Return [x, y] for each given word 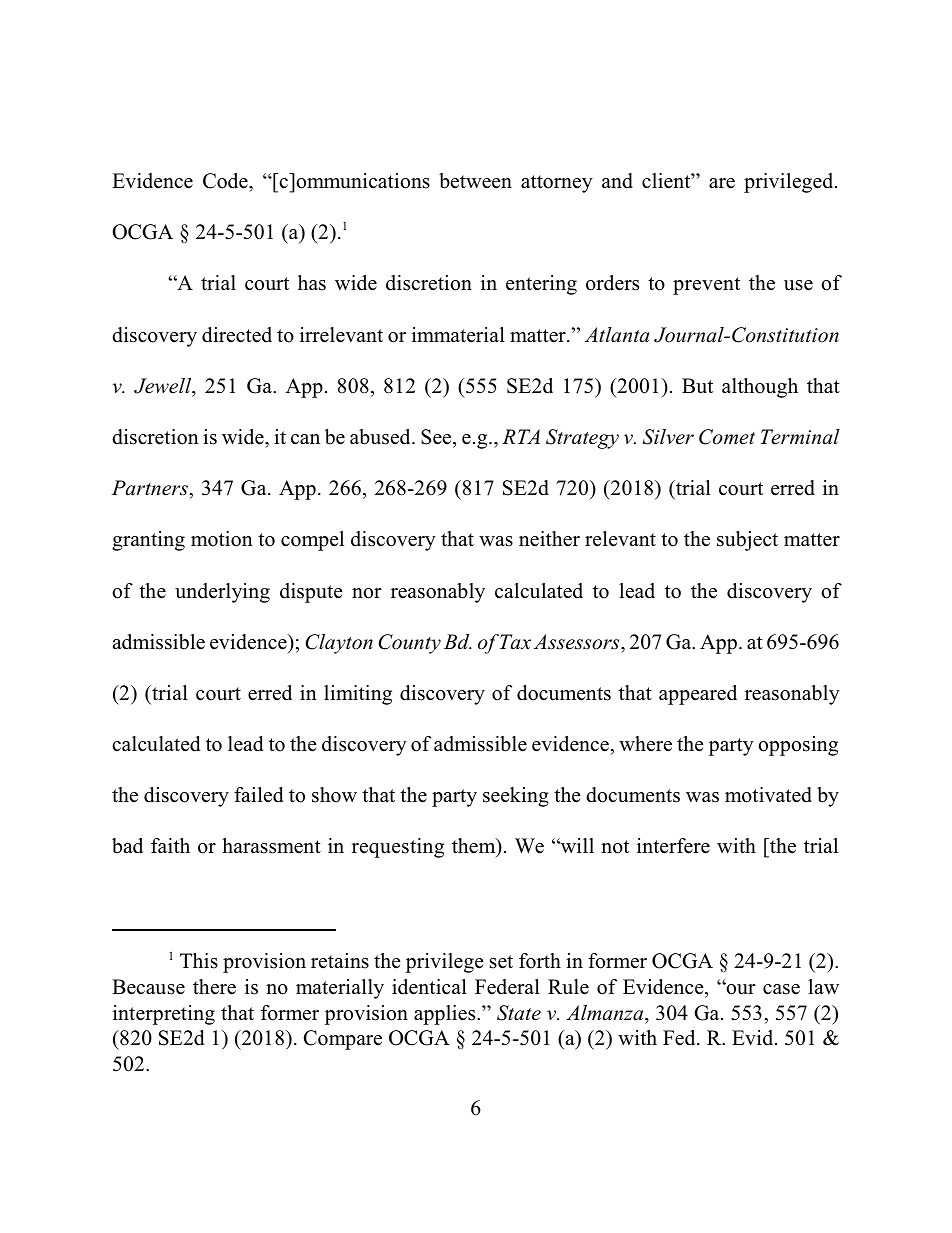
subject [747, 541]
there [214, 987]
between [475, 181]
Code [226, 181]
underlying [222, 593]
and [617, 181]
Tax [515, 642]
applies [446, 1015]
